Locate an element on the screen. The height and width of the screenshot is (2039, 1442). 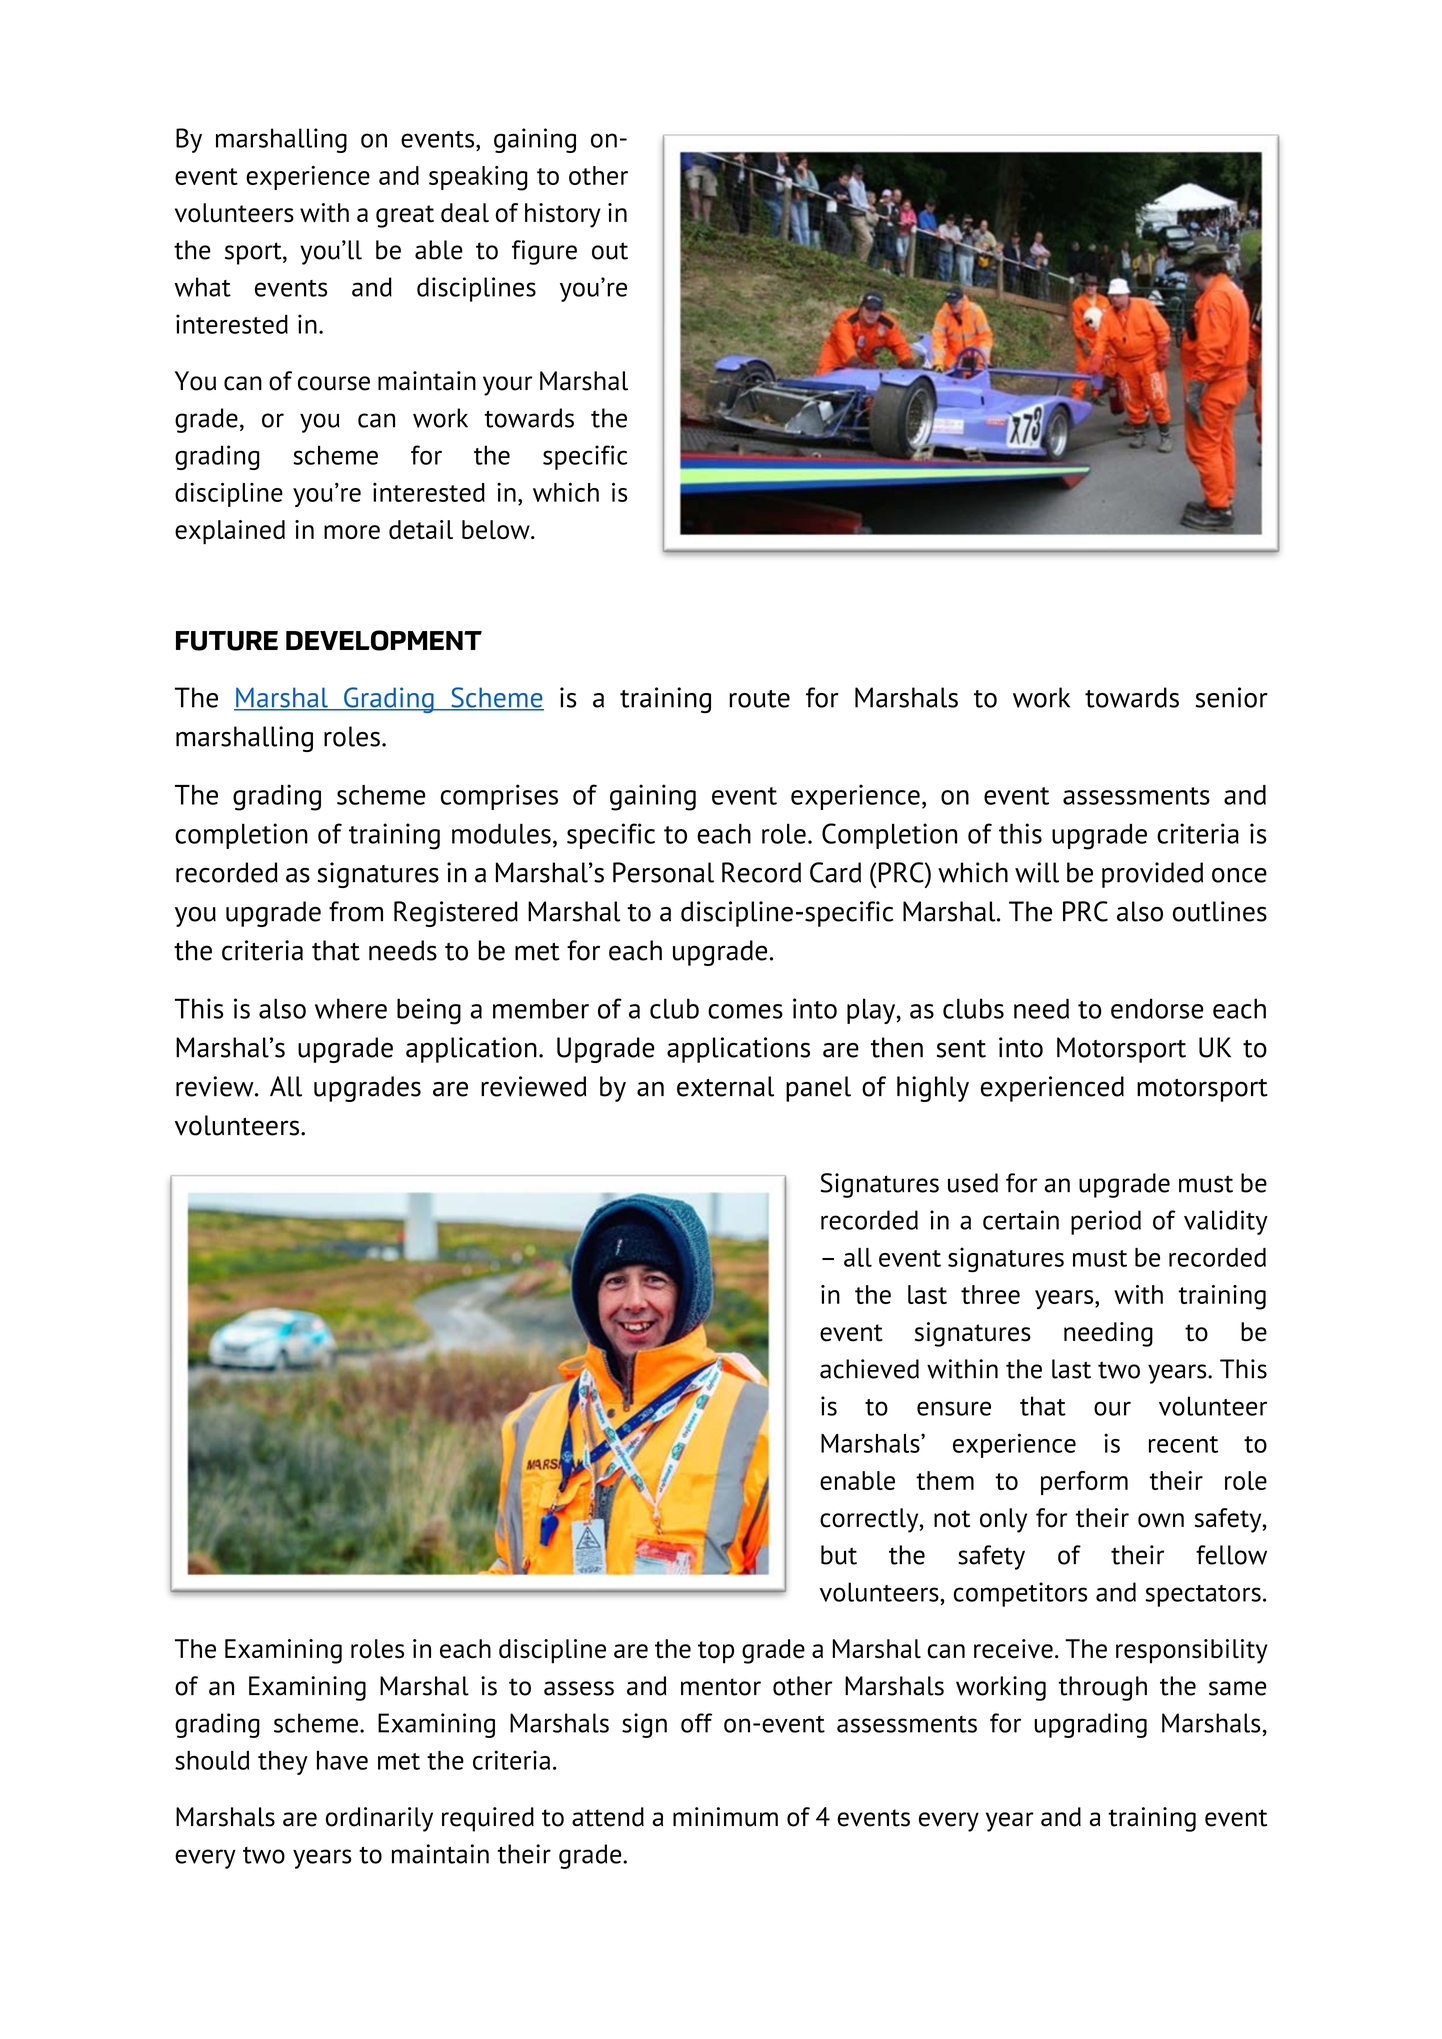
have is located at coordinates (342, 1760).
